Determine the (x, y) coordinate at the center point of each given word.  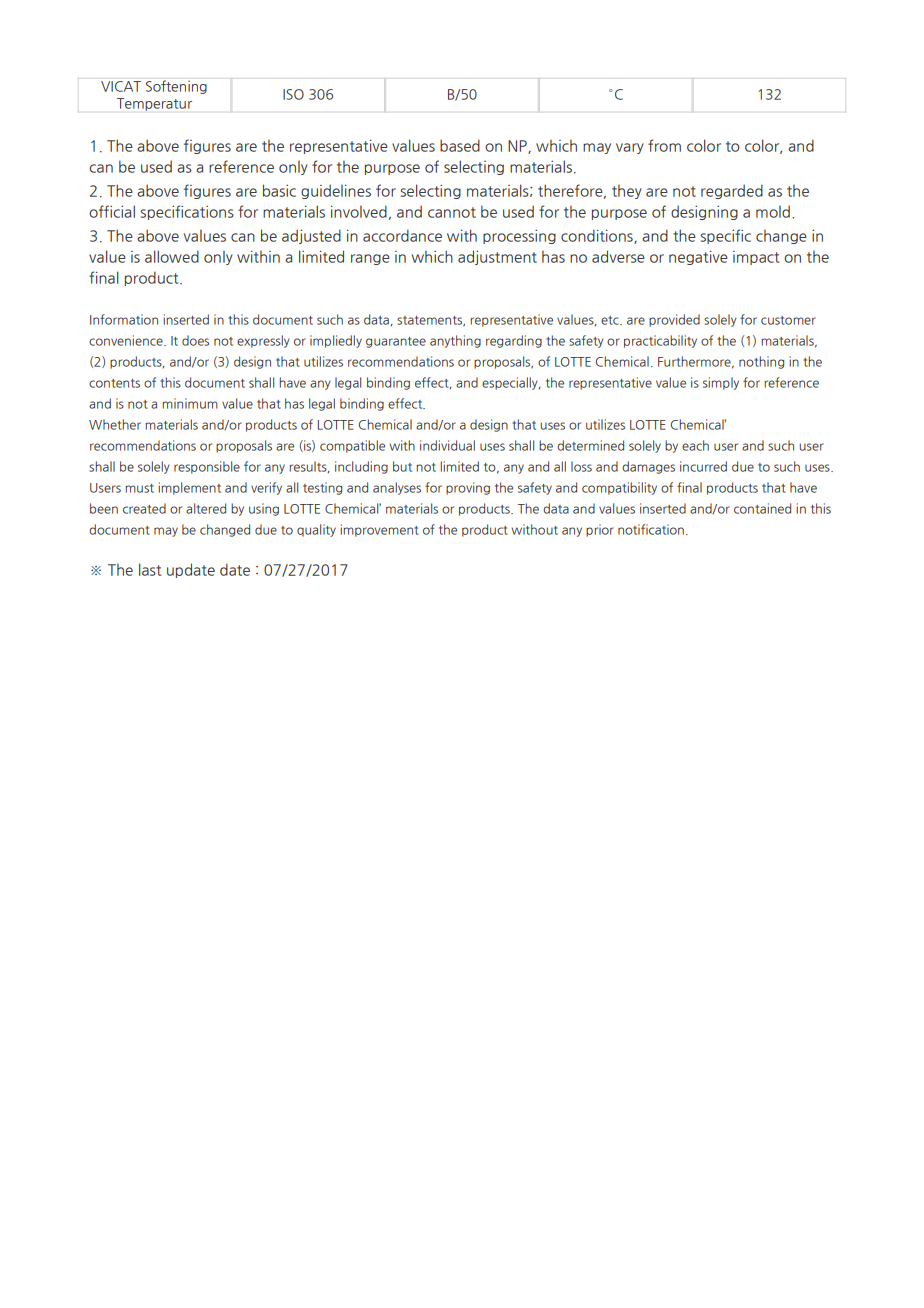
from (664, 145)
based (460, 145)
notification (651, 529)
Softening (176, 87)
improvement (379, 530)
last (150, 569)
